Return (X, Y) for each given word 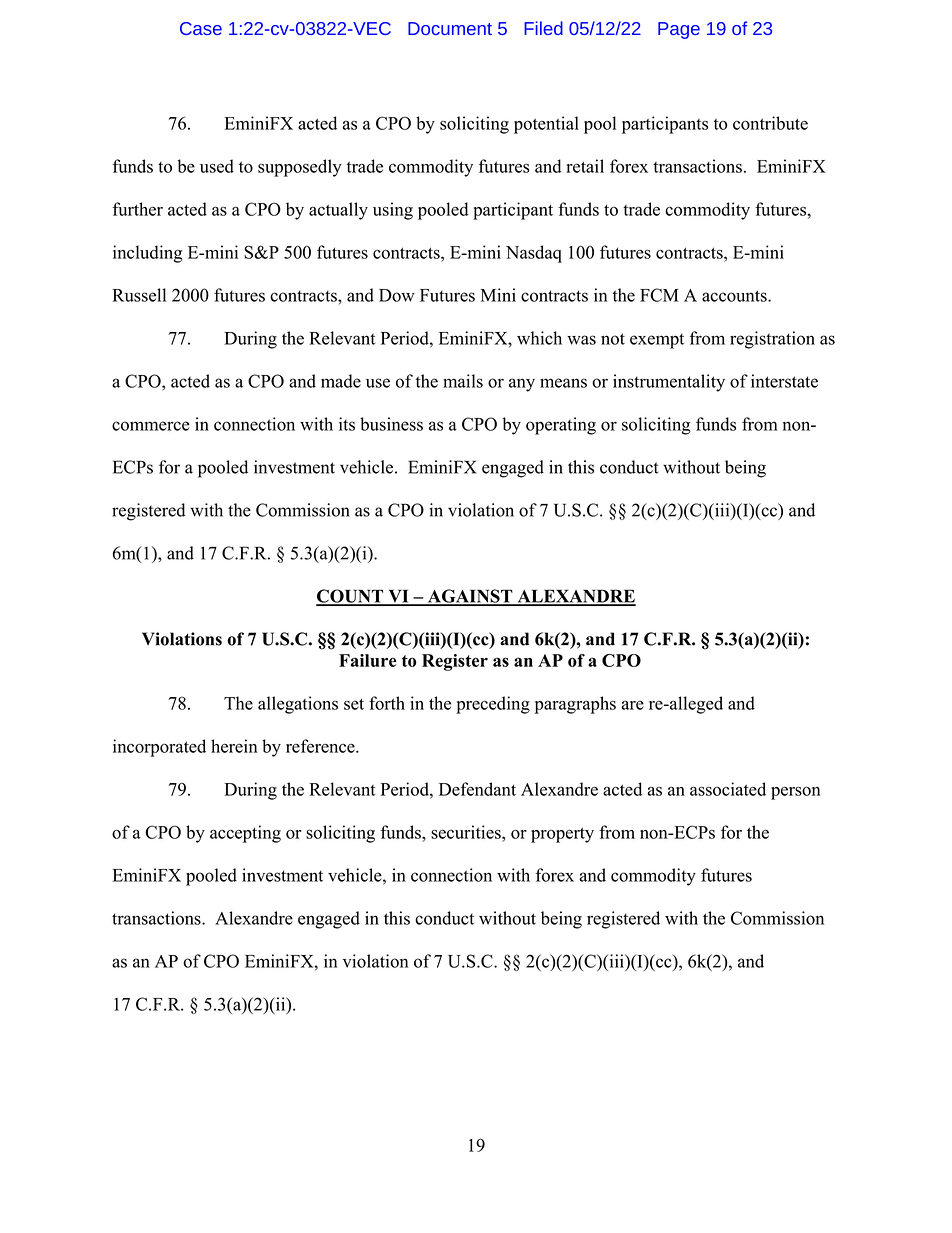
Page (679, 30)
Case (201, 28)
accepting (245, 834)
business (391, 424)
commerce (151, 426)
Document (450, 28)
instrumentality (669, 383)
